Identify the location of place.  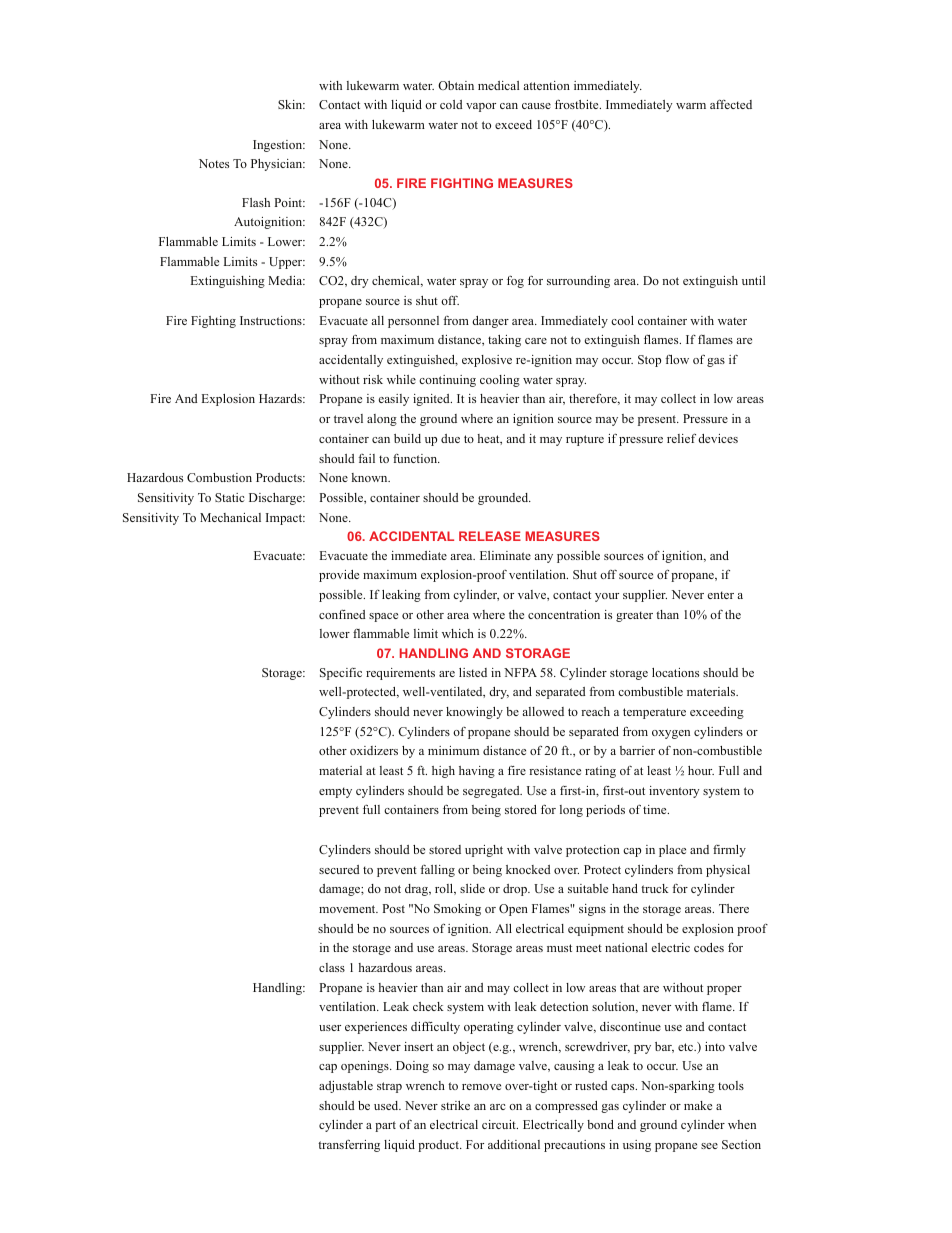
(672, 851).
